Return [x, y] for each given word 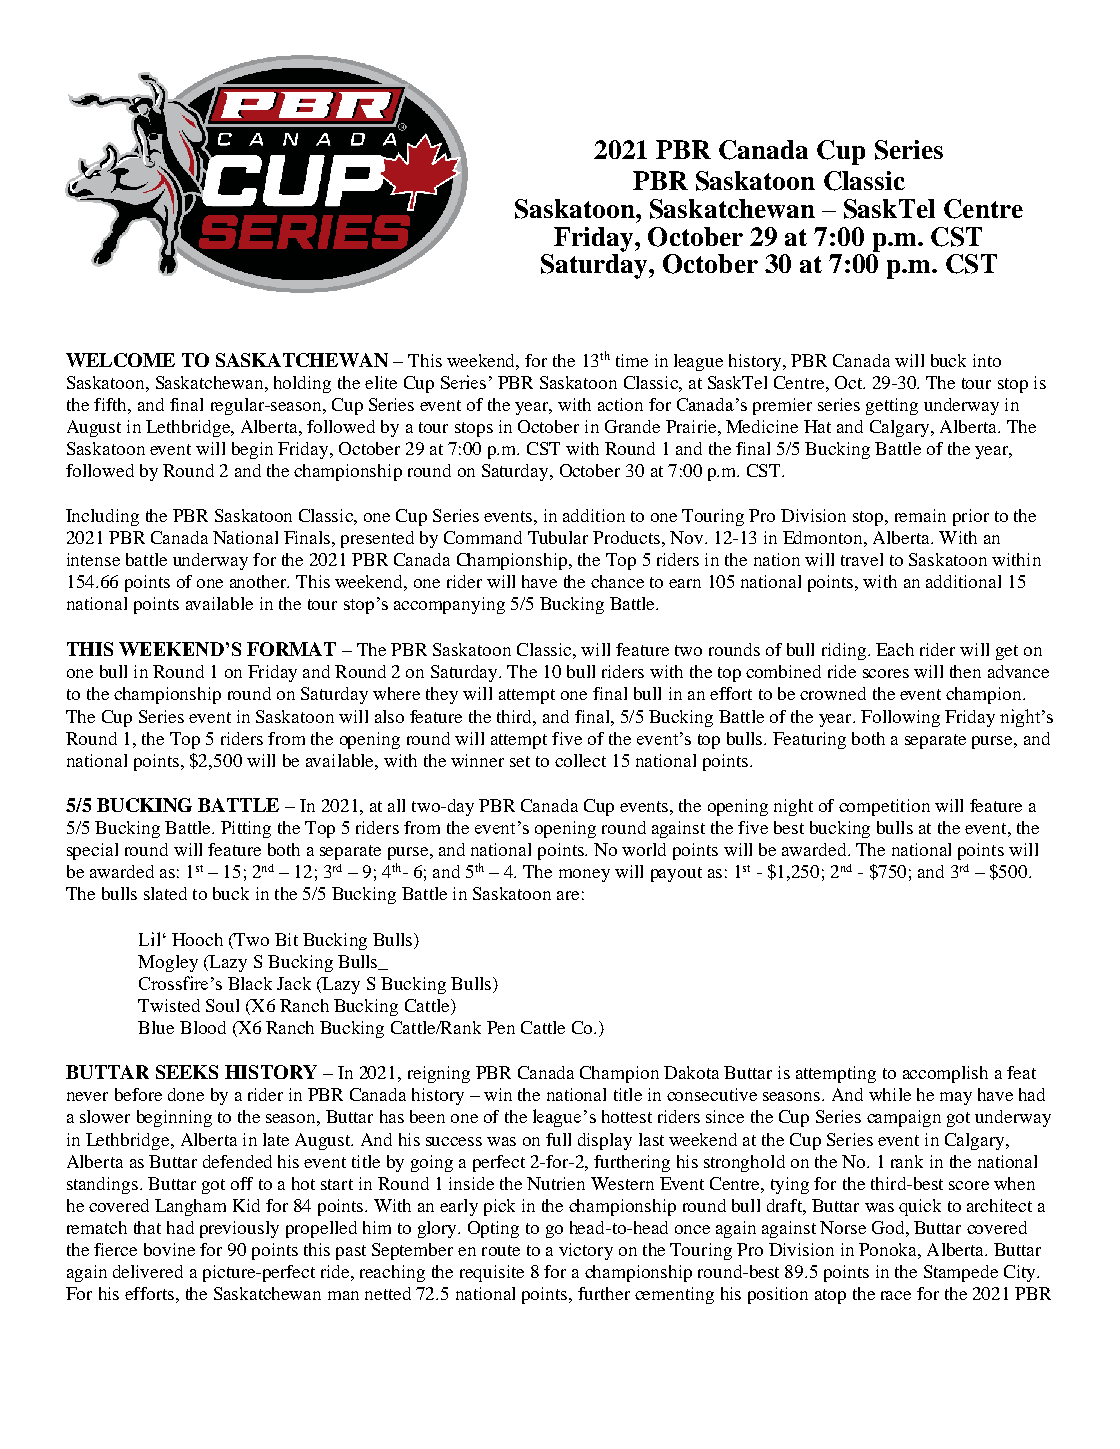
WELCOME [120, 360]
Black [250, 983]
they [442, 695]
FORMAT [291, 649]
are [568, 895]
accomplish [945, 1074]
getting [892, 406]
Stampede [961, 1273]
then [965, 671]
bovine [169, 1249]
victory [586, 1251]
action [620, 404]
